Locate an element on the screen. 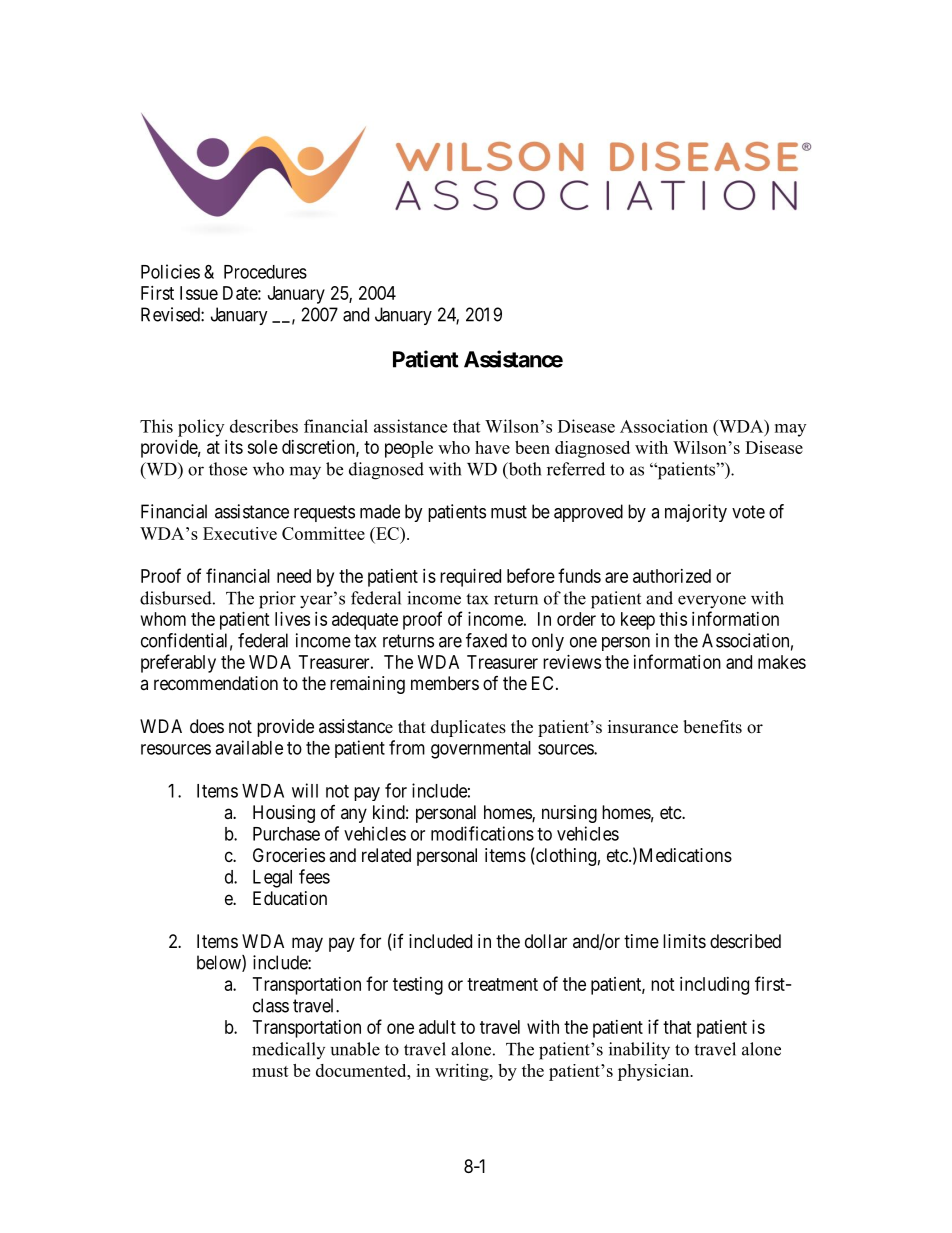  majority is located at coordinates (696, 513).
